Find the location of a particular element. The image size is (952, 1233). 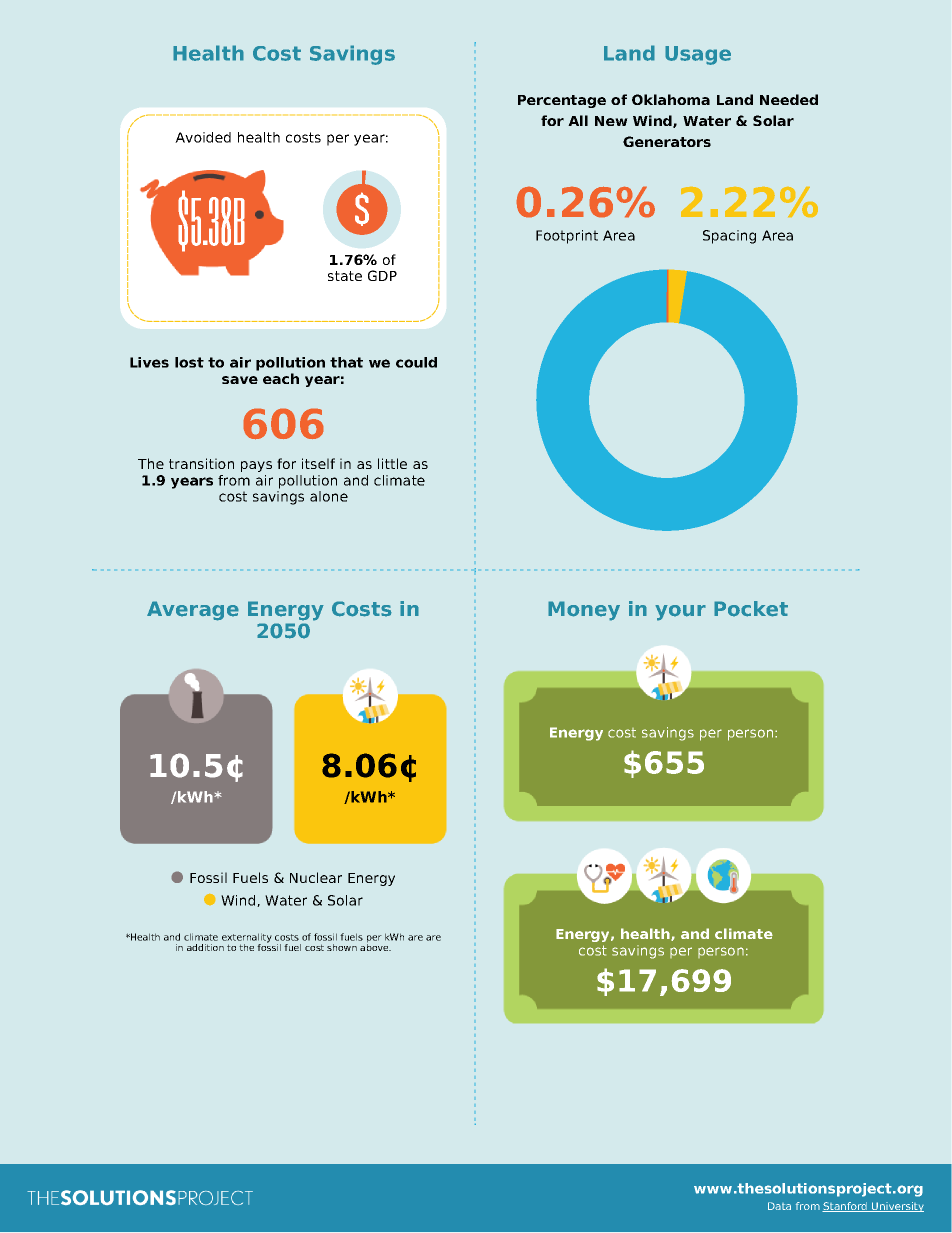

externality is located at coordinates (247, 939).
